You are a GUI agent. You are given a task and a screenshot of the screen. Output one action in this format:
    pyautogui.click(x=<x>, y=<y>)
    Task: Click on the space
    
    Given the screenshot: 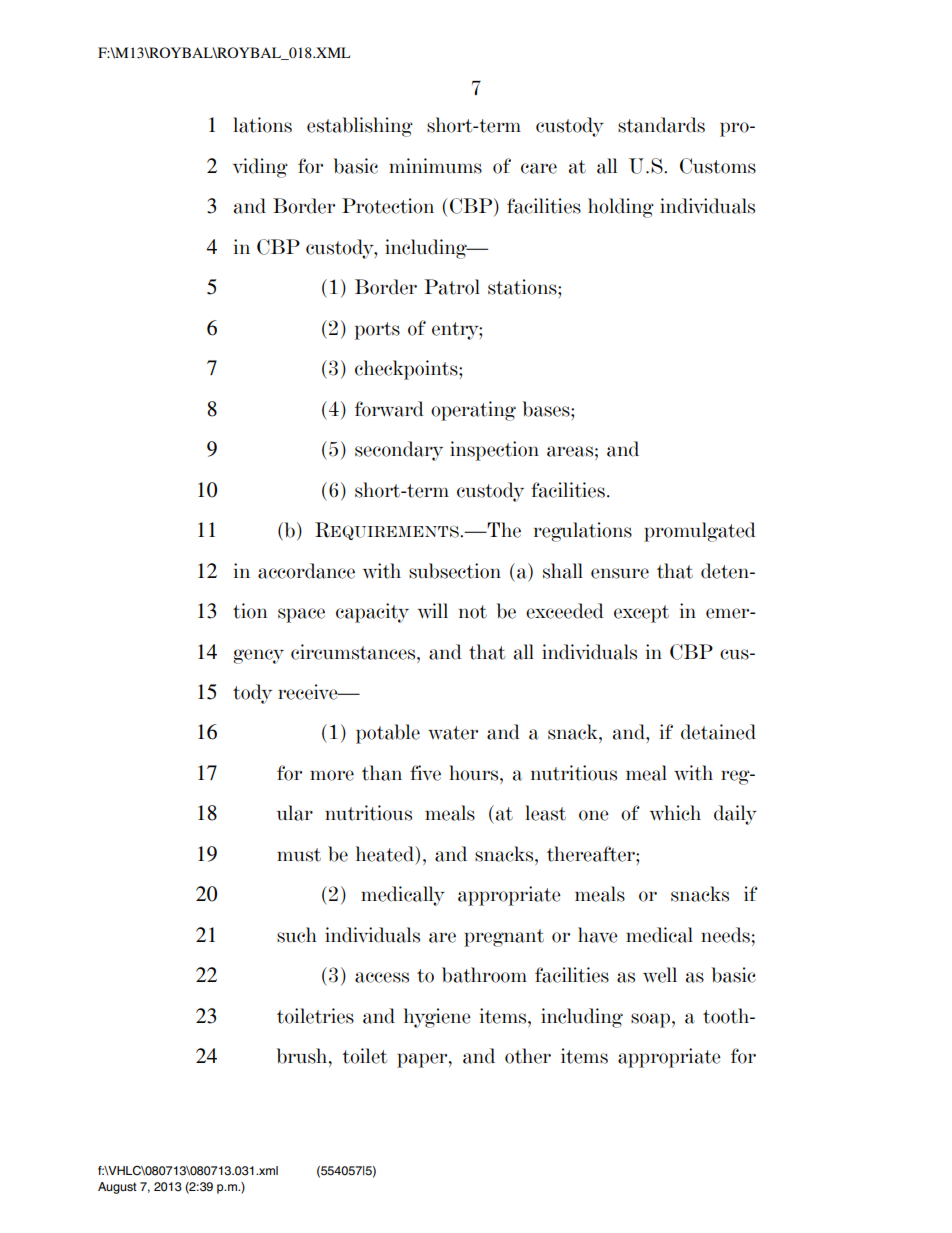 What is the action you would take?
    pyautogui.click(x=301, y=615)
